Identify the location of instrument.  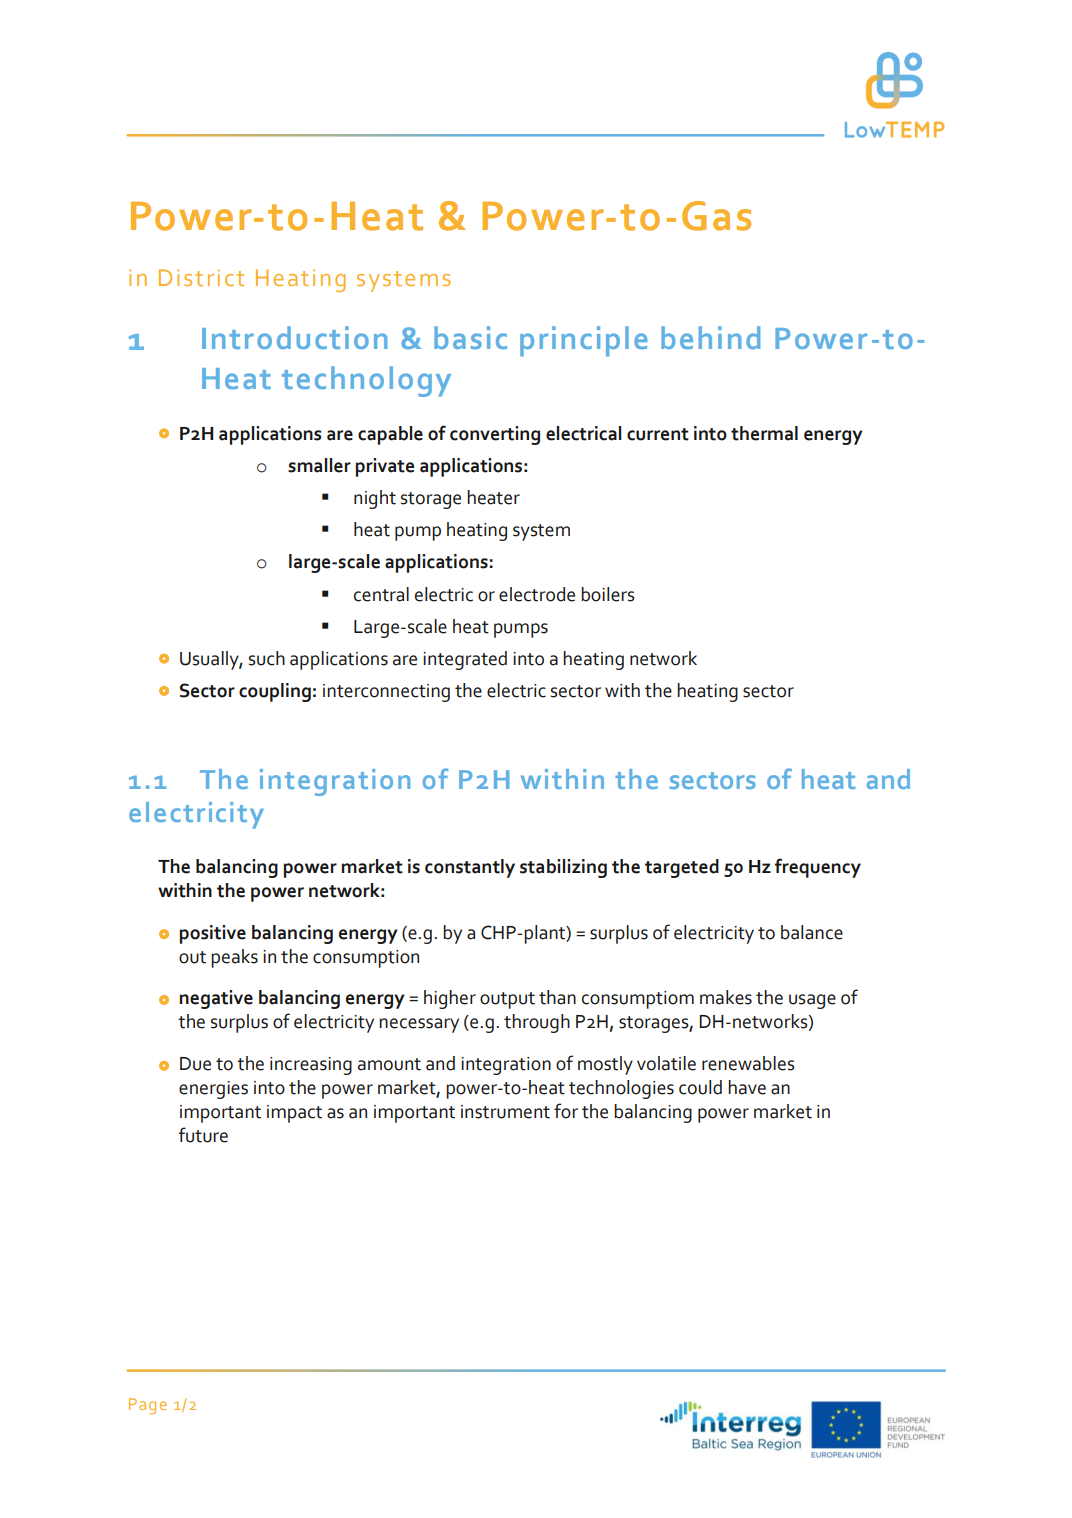
(505, 1112).
